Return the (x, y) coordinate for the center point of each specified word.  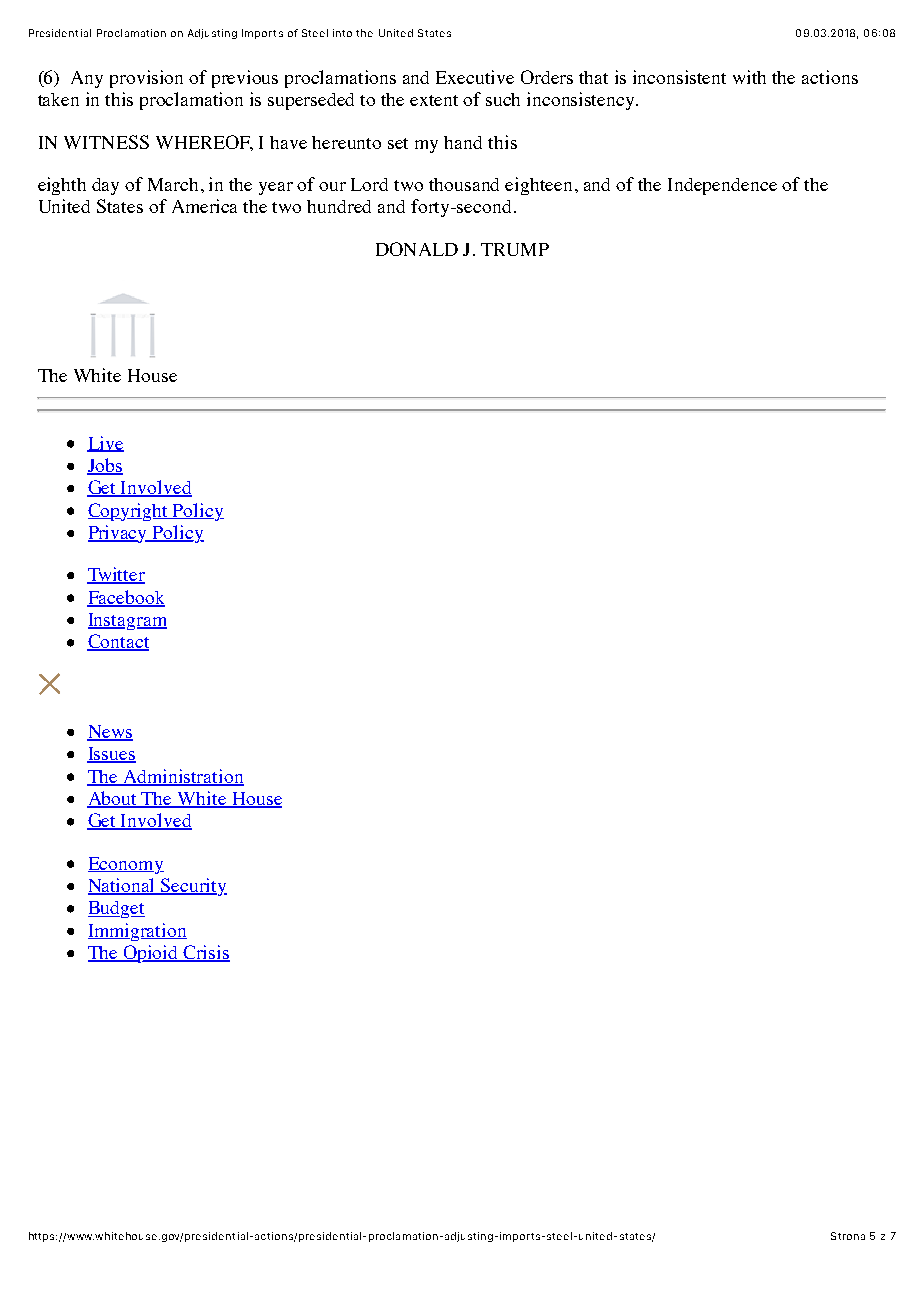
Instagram (127, 621)
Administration (182, 777)
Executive (475, 77)
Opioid (151, 954)
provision (146, 79)
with (749, 77)
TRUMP (515, 249)
